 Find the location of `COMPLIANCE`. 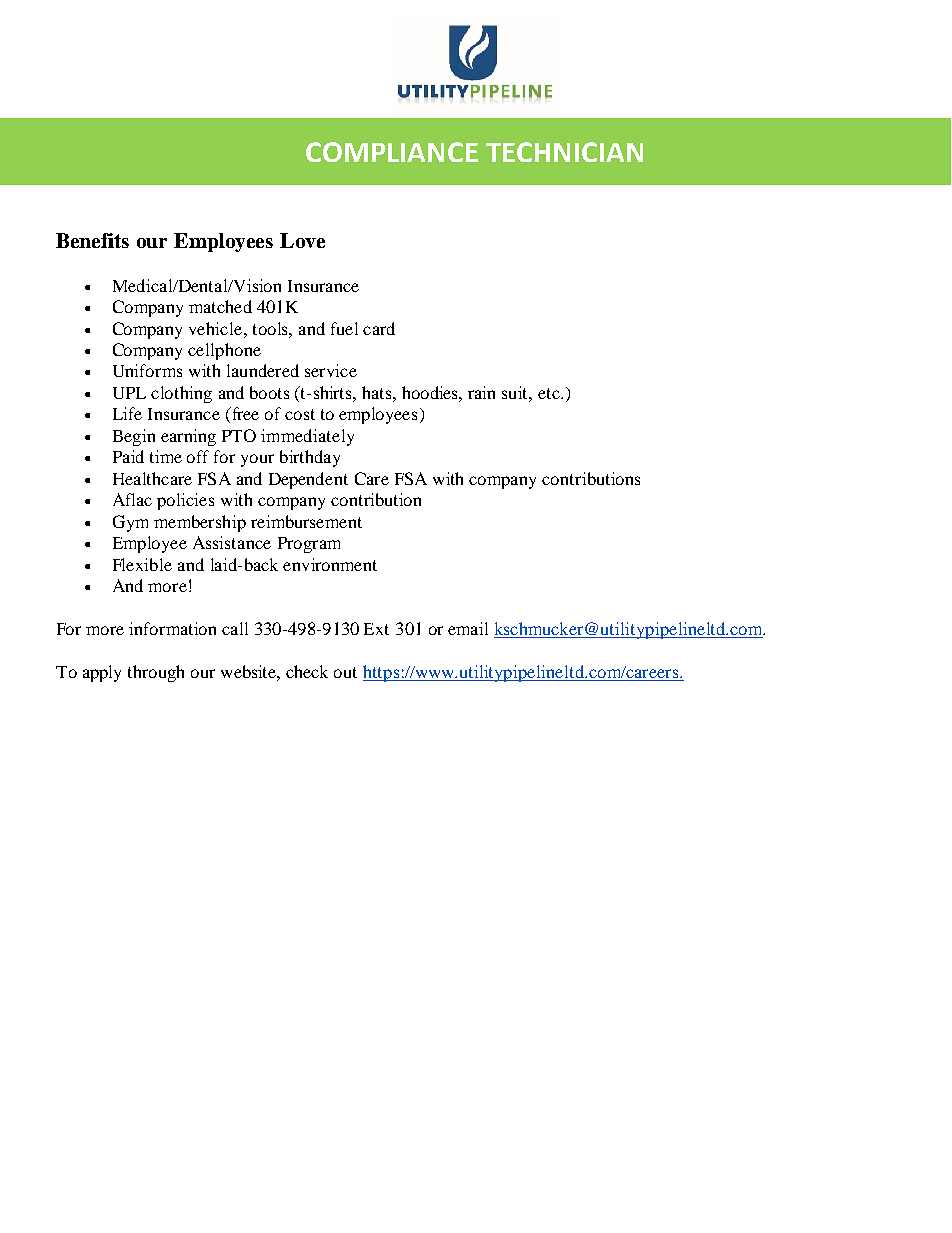

COMPLIANCE is located at coordinates (392, 152).
